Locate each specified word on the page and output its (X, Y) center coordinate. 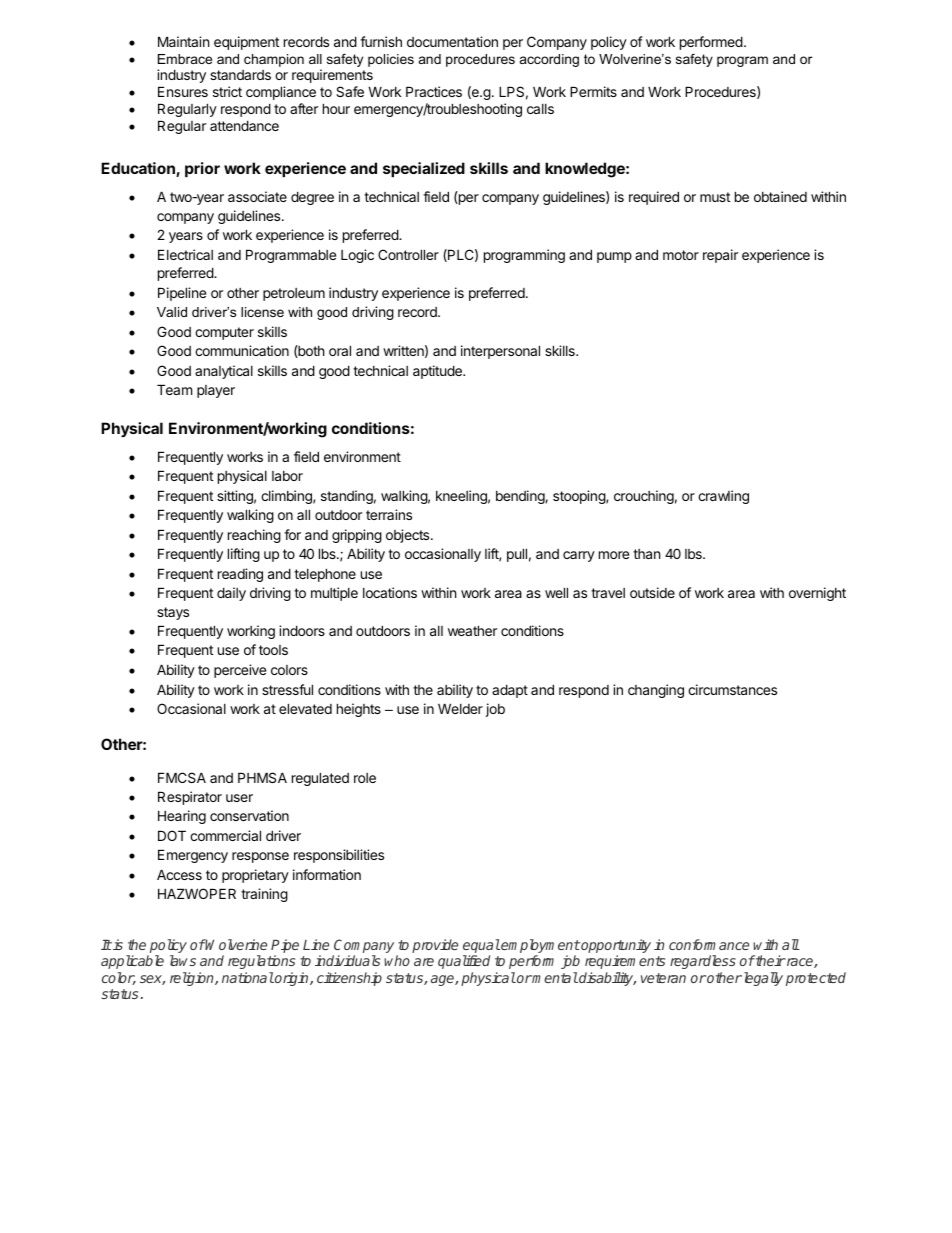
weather (472, 630)
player (216, 391)
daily (231, 594)
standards (240, 75)
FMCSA (182, 777)
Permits (593, 91)
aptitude (438, 372)
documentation (452, 41)
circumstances (732, 689)
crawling (723, 497)
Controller (408, 254)
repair (720, 256)
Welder (460, 708)
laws (183, 960)
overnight (817, 594)
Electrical (185, 254)
